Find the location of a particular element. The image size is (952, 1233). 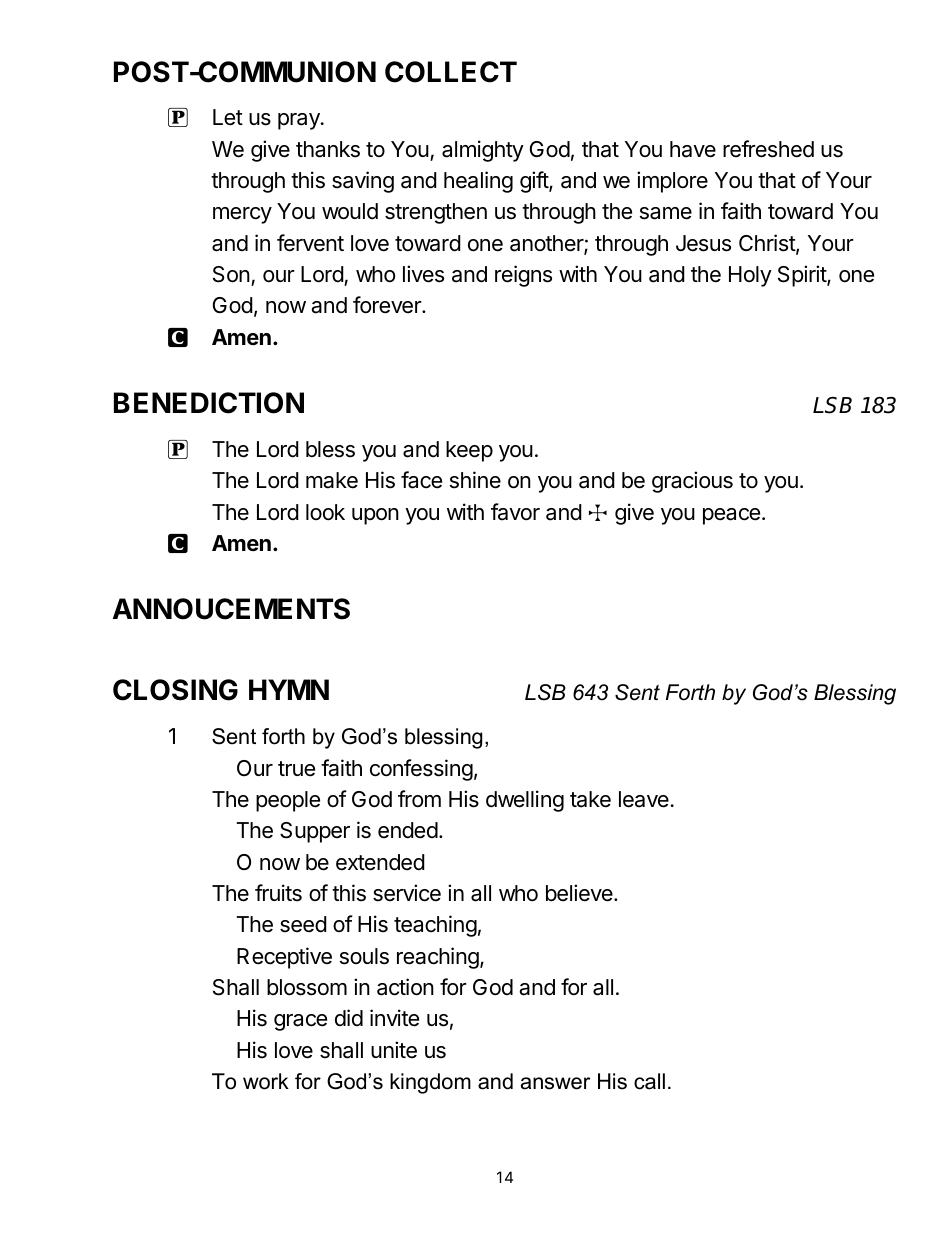

look is located at coordinates (325, 512).
